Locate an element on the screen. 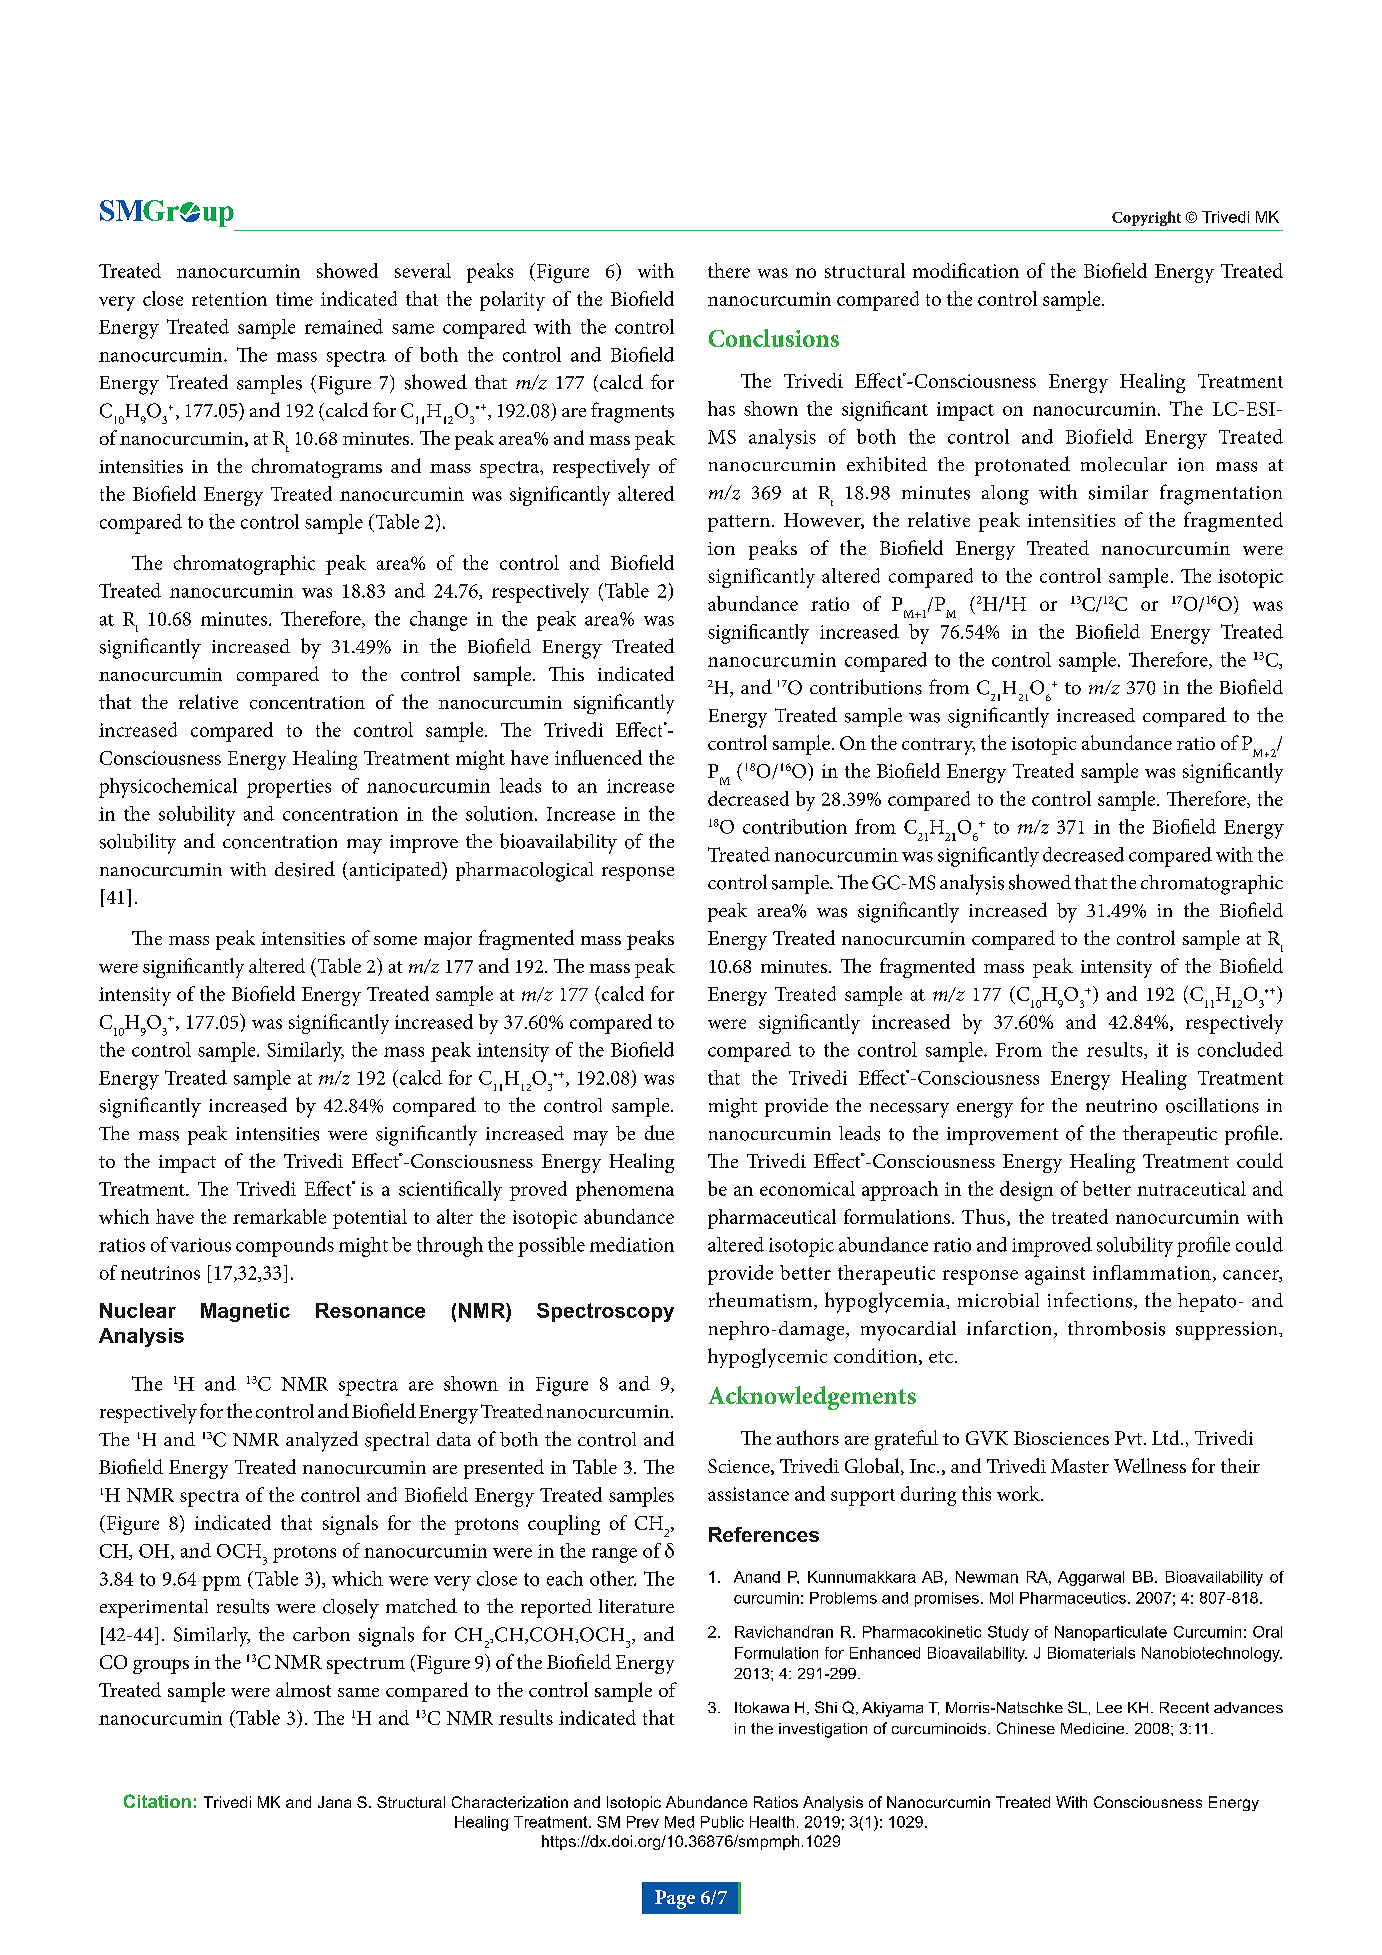 This screenshot has height=1955, width=1382. Jana is located at coordinates (334, 1802).
